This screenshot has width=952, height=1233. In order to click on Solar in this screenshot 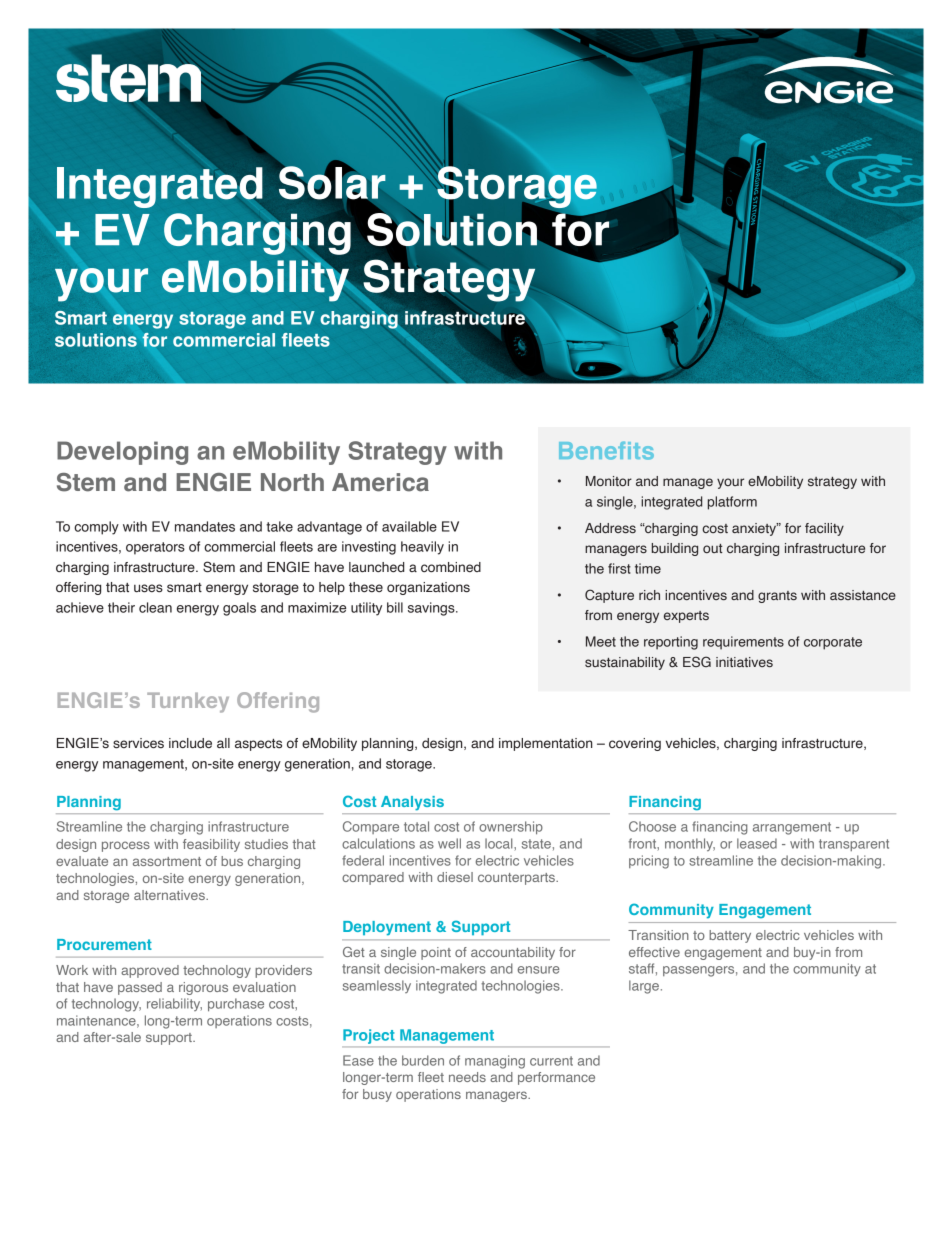, I will do `click(332, 183)`.
